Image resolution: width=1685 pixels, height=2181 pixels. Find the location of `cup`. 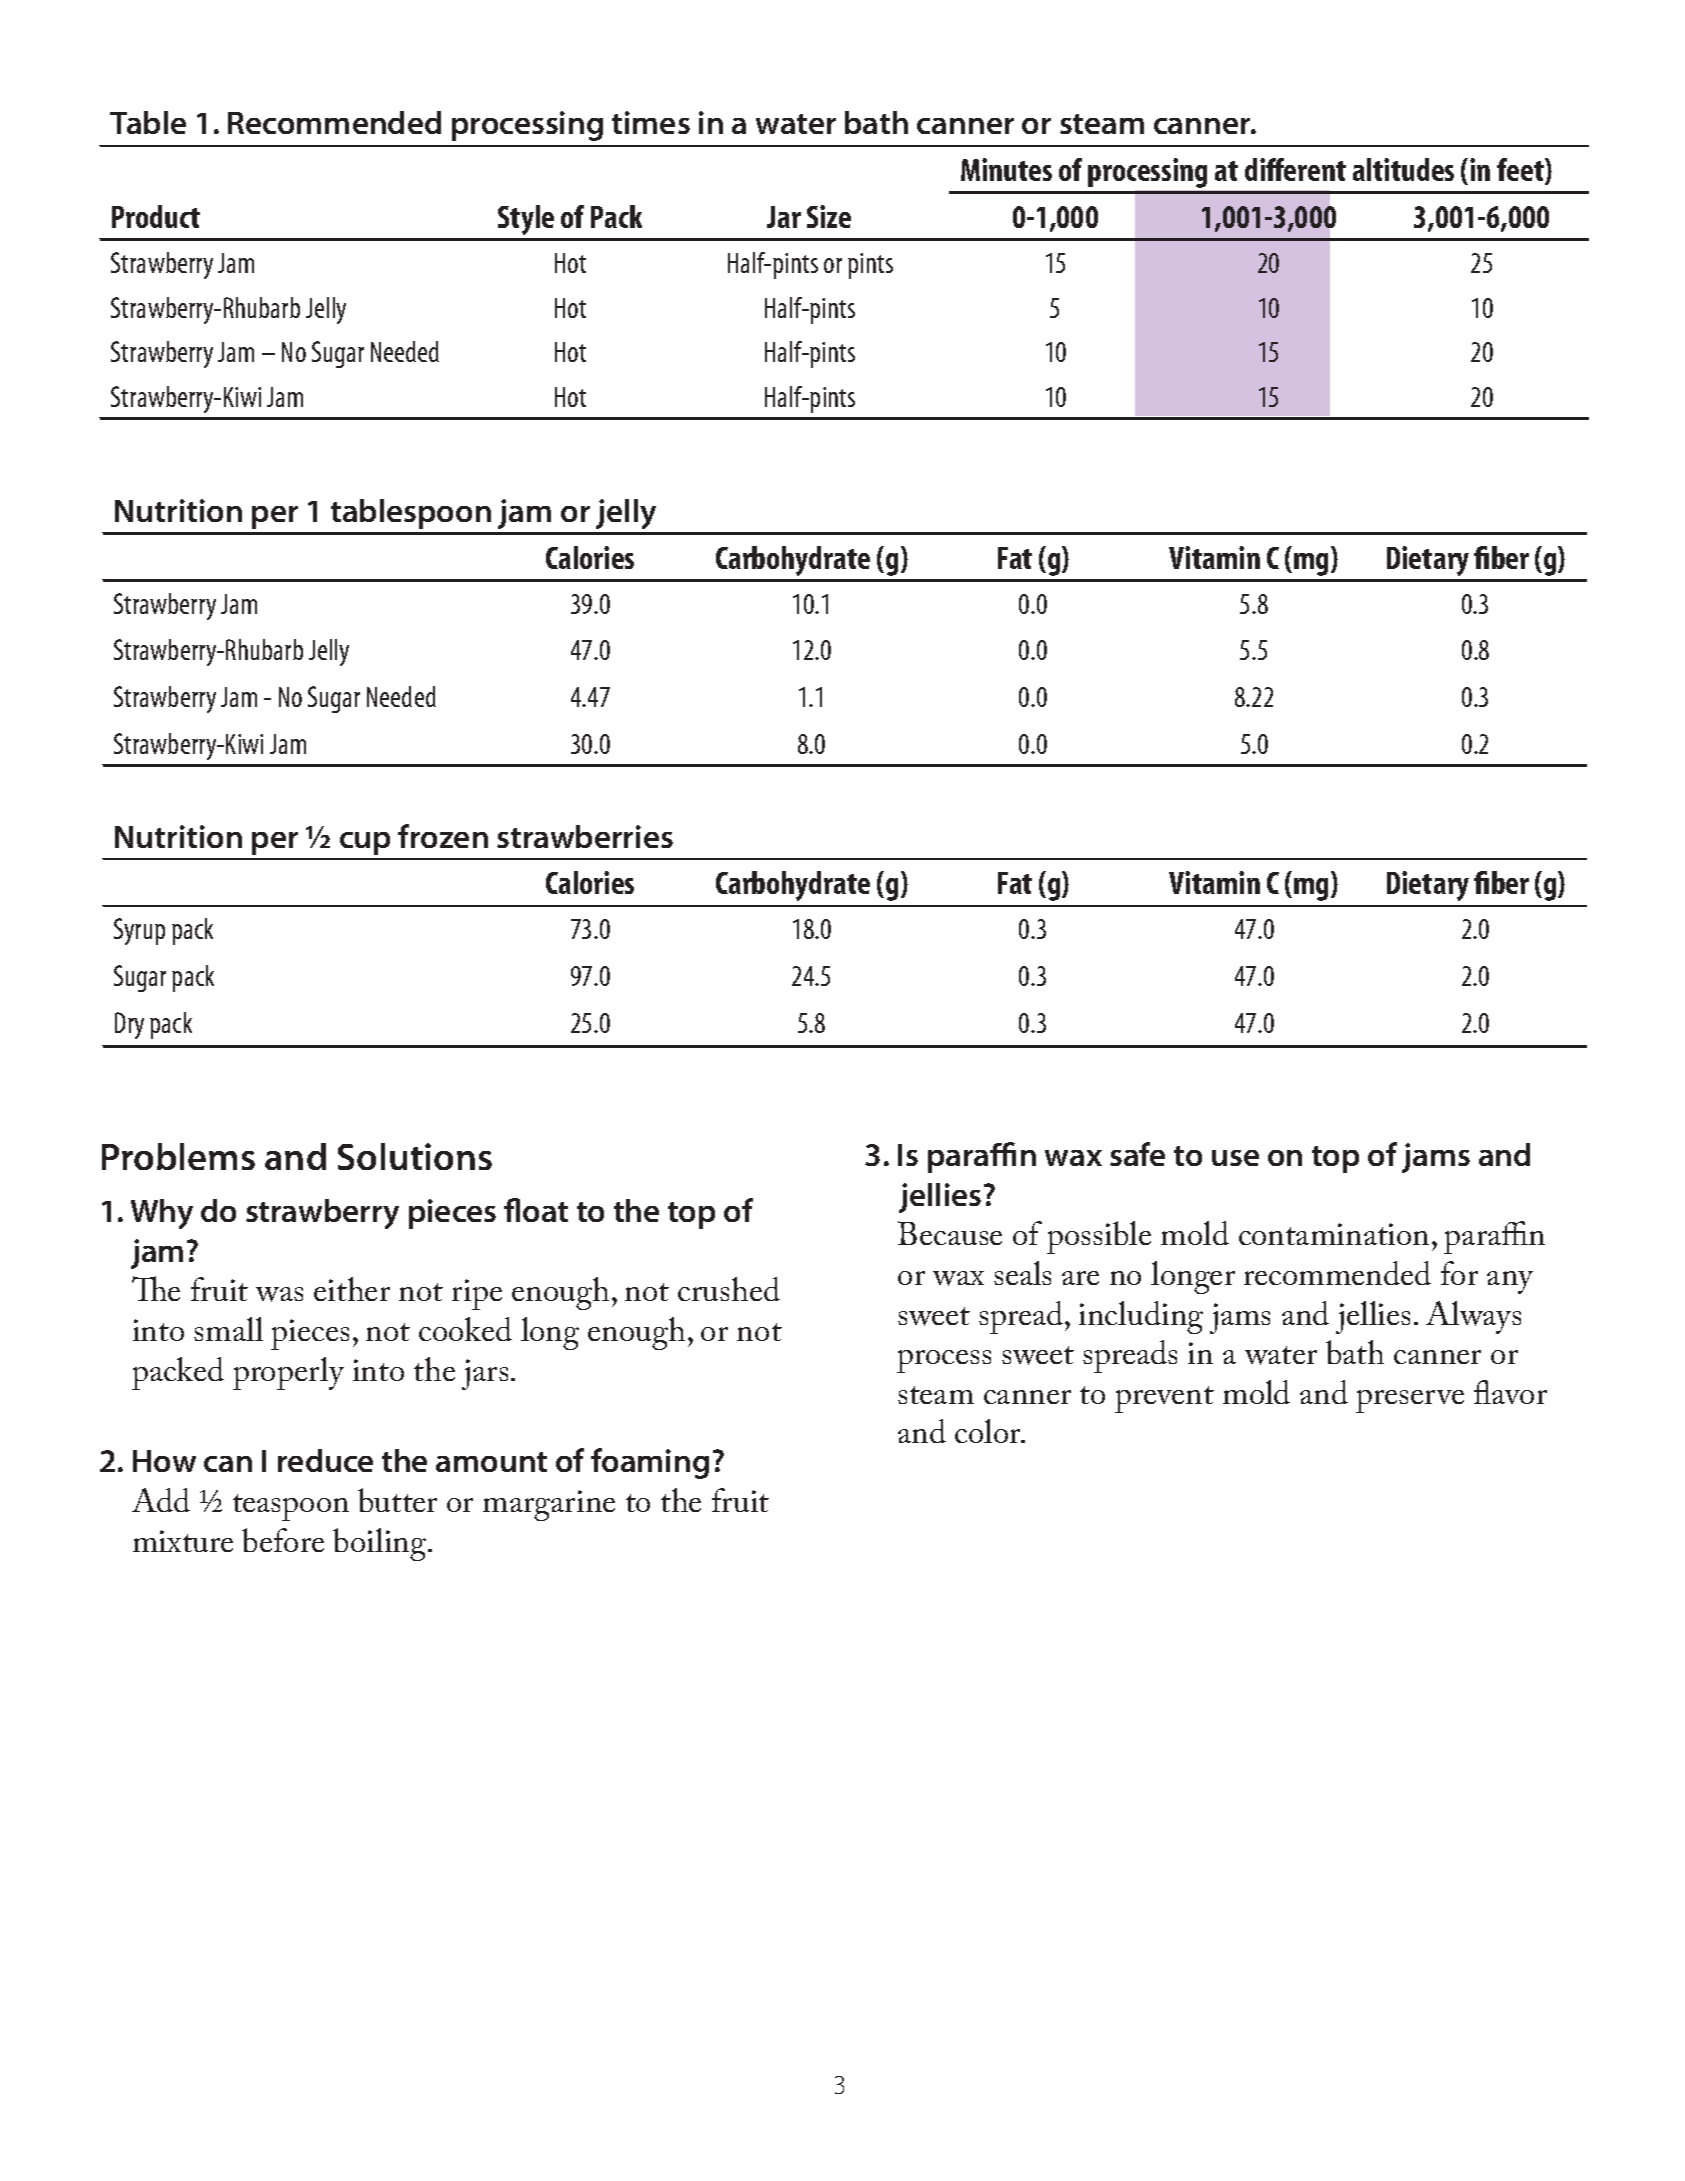

cup is located at coordinates (365, 843).
